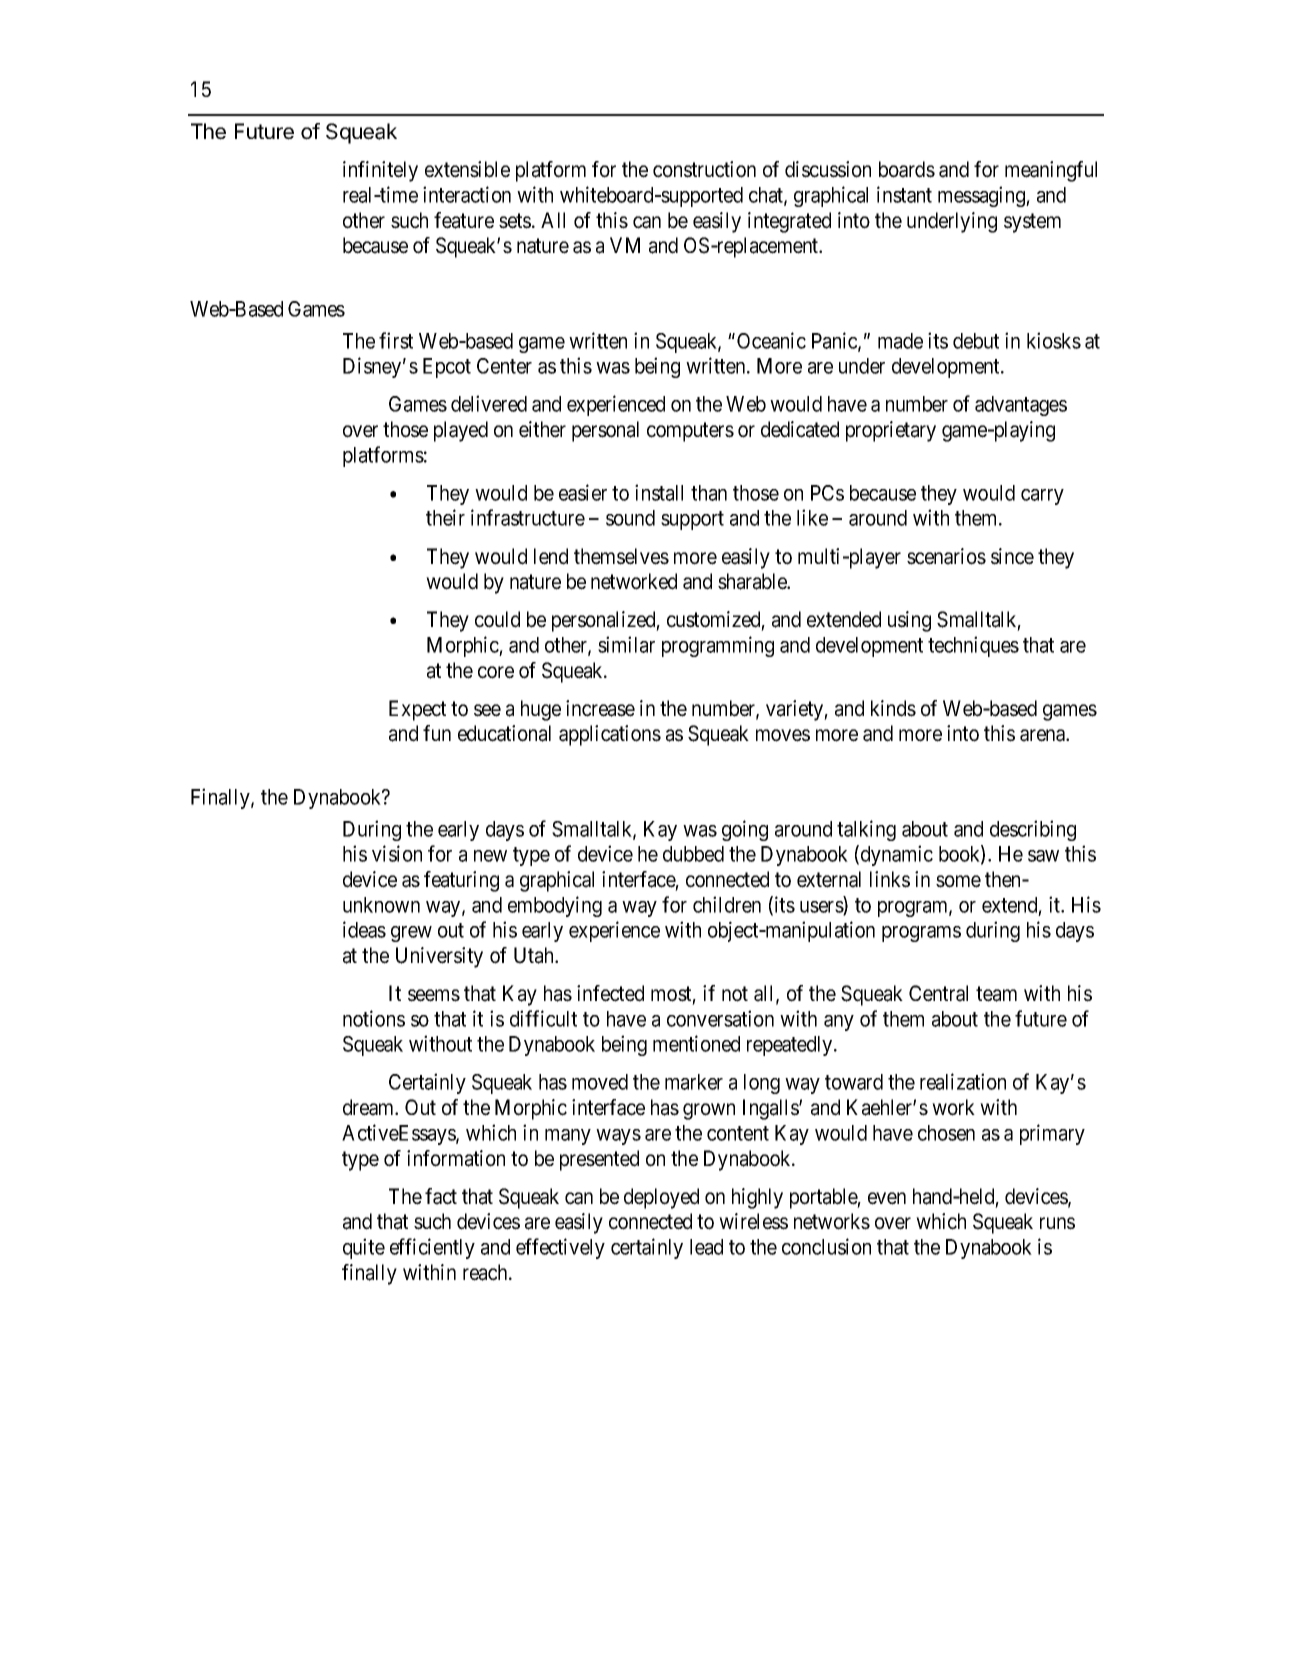 This screenshot has height=1673, width=1292. I want to click on their, so click(445, 517).
